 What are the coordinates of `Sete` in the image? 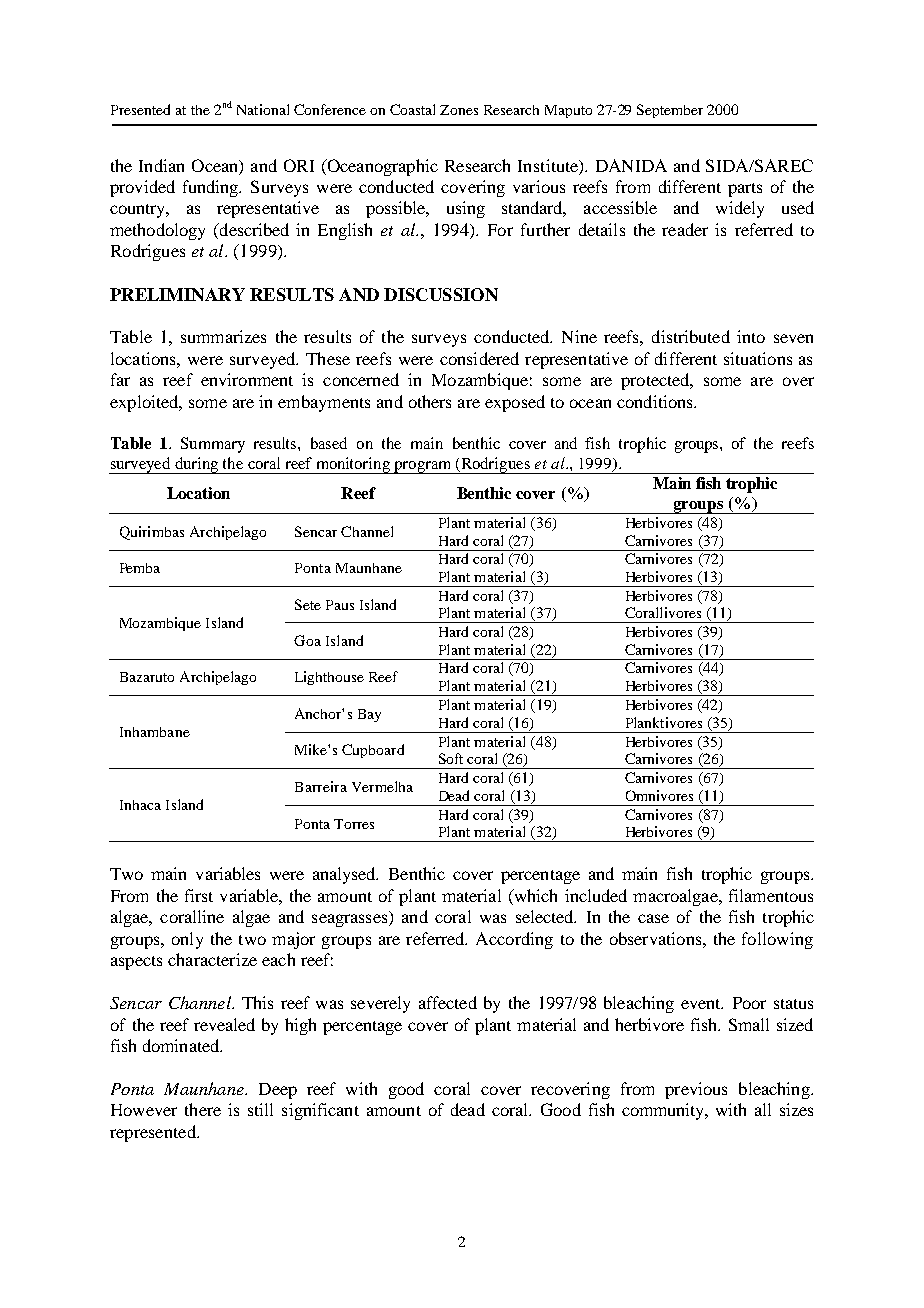 It's located at (308, 604).
